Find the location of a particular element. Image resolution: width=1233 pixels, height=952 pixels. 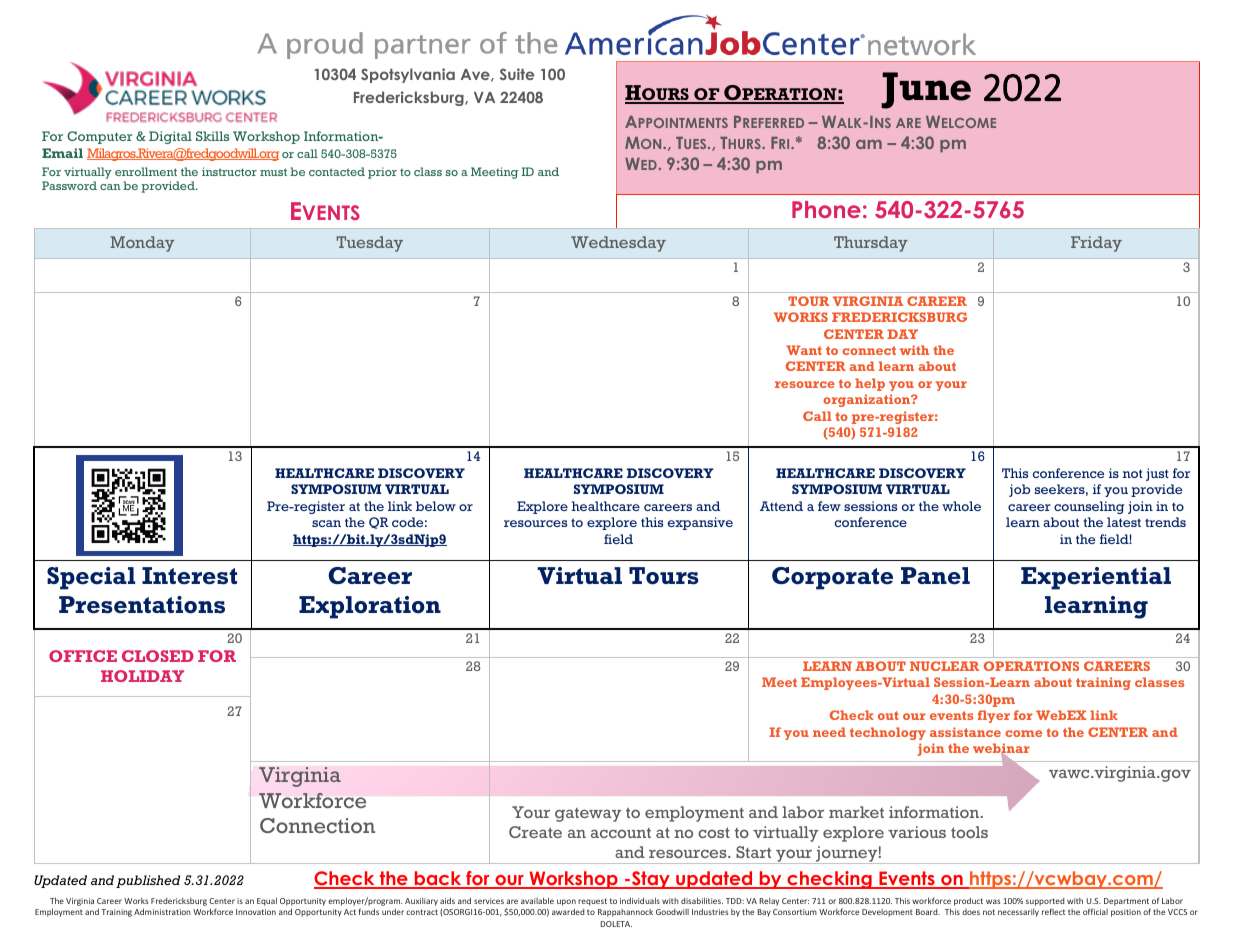

Suite is located at coordinates (517, 74).
